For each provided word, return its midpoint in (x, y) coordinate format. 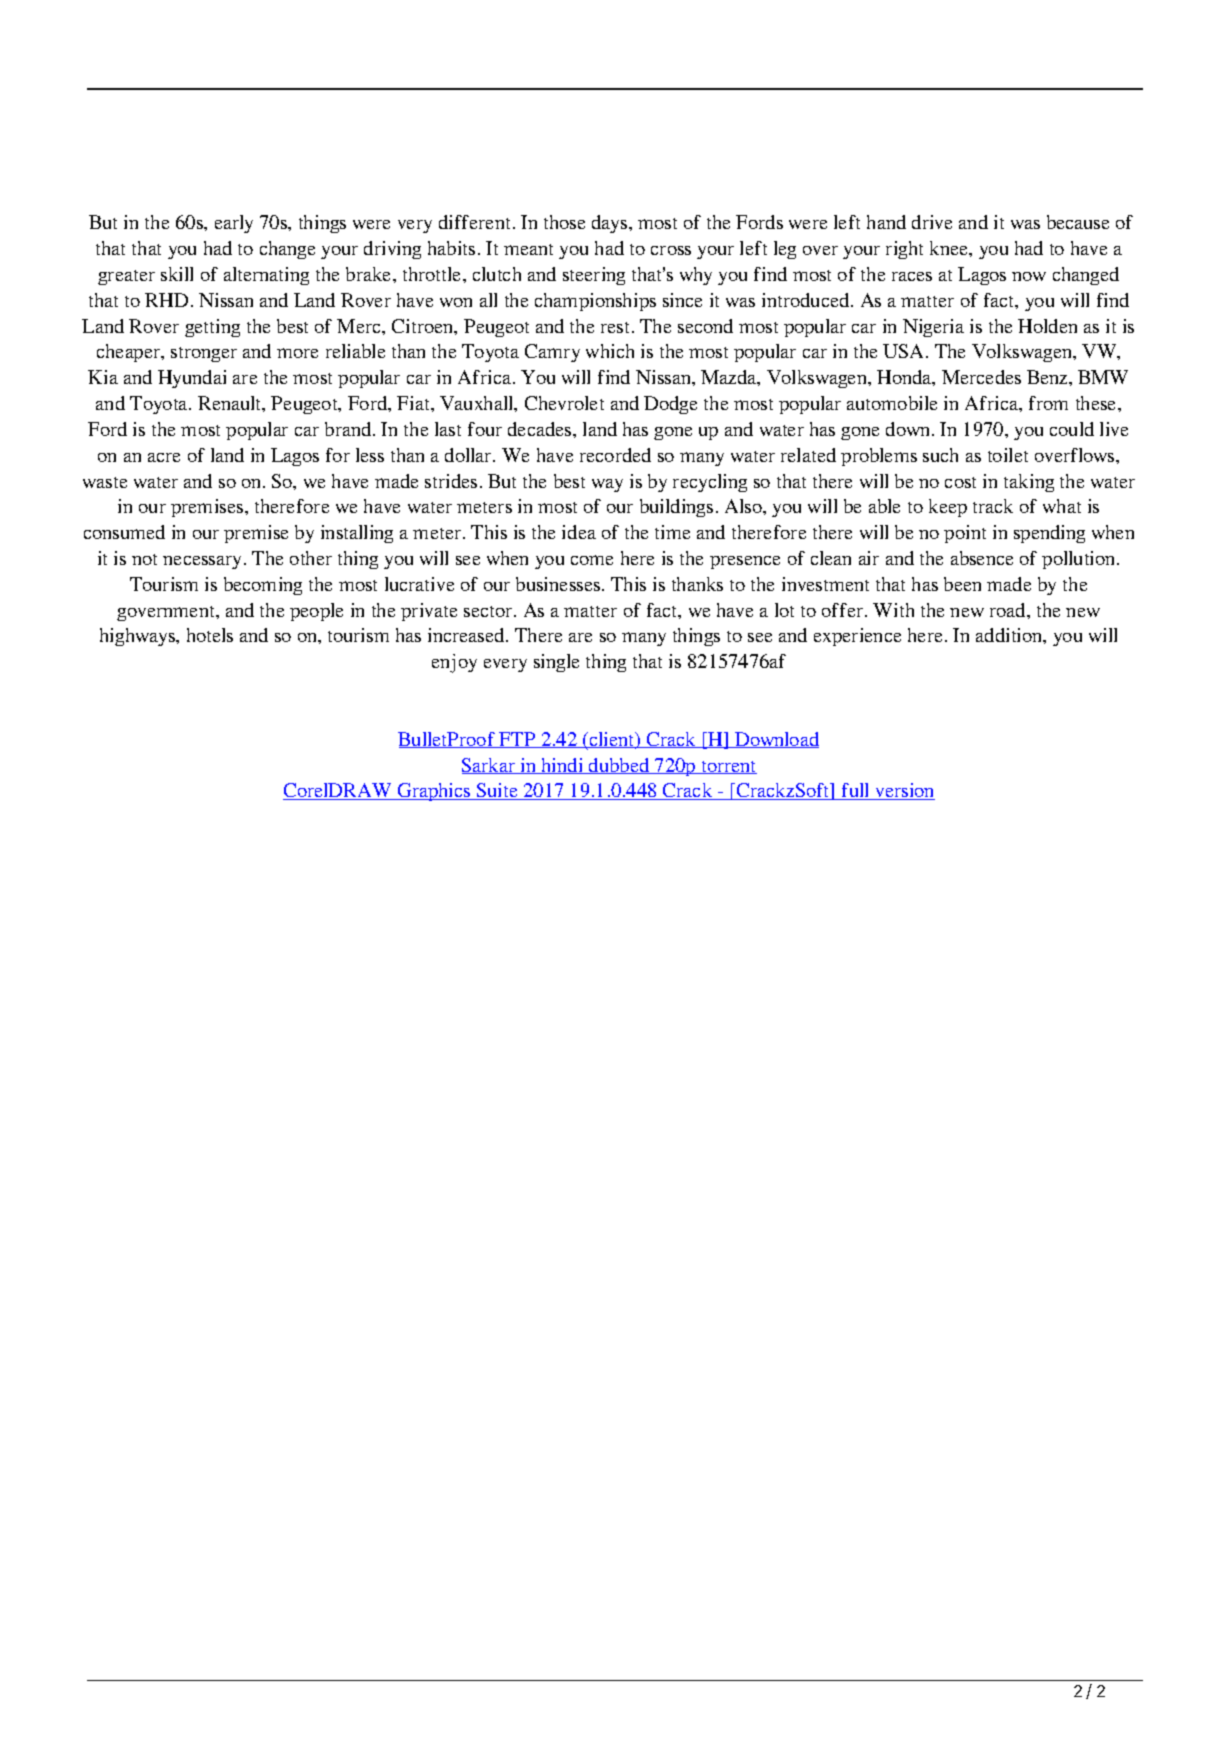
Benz (1048, 377)
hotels (210, 635)
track (993, 506)
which (610, 351)
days (611, 224)
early (234, 224)
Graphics (434, 792)
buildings (676, 508)
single (556, 663)
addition (1010, 636)
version (904, 791)
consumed (124, 532)
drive (932, 222)
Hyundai (192, 379)
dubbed (619, 766)
